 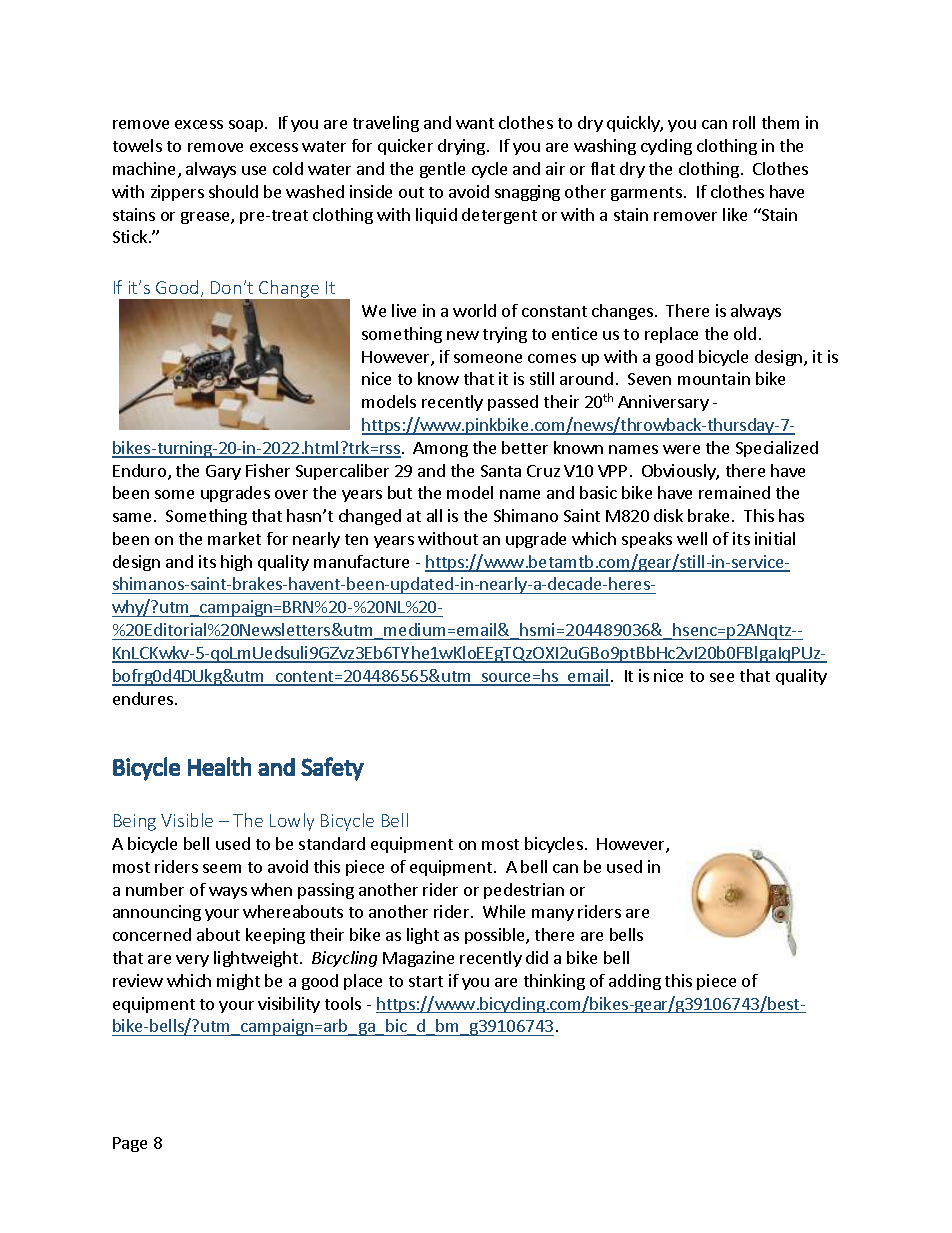 What do you see at coordinates (744, 122) in the page?
I see `roll` at bounding box center [744, 122].
